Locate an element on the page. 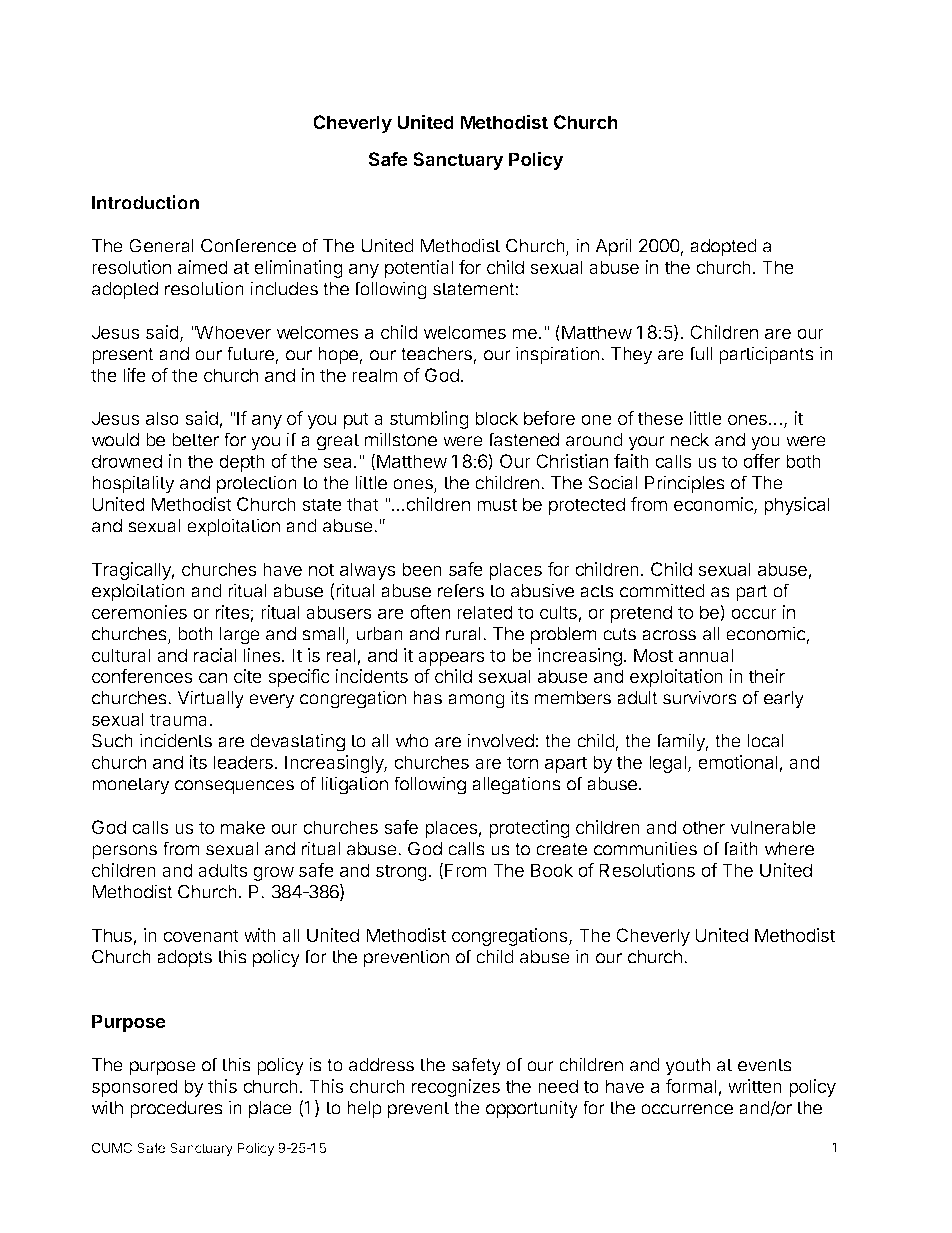 The height and width of the document is (1233, 952). persons is located at coordinates (124, 852).
